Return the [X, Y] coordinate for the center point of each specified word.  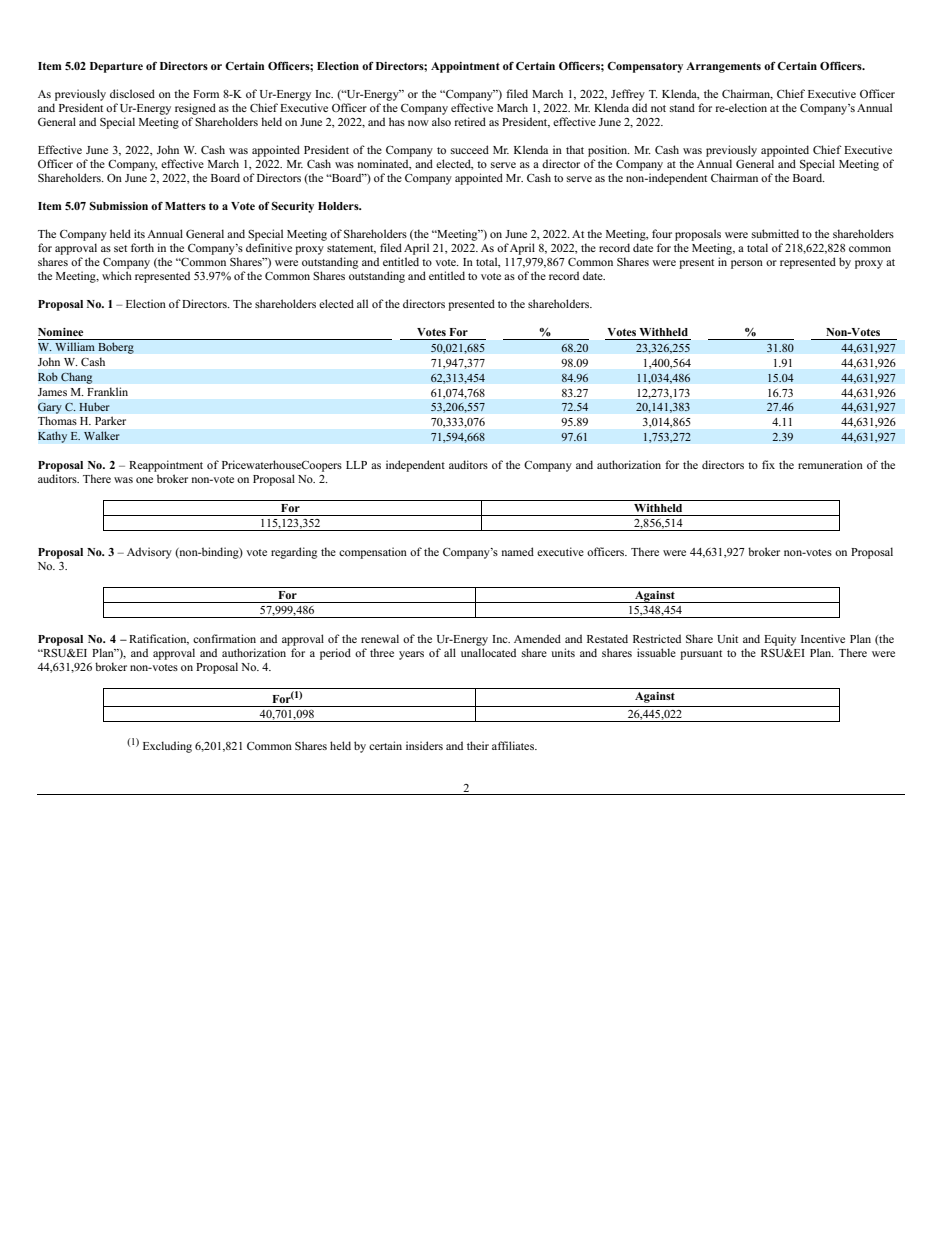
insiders [424, 745]
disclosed [132, 93]
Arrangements [723, 67]
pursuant [701, 655]
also [441, 121]
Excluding [167, 747]
